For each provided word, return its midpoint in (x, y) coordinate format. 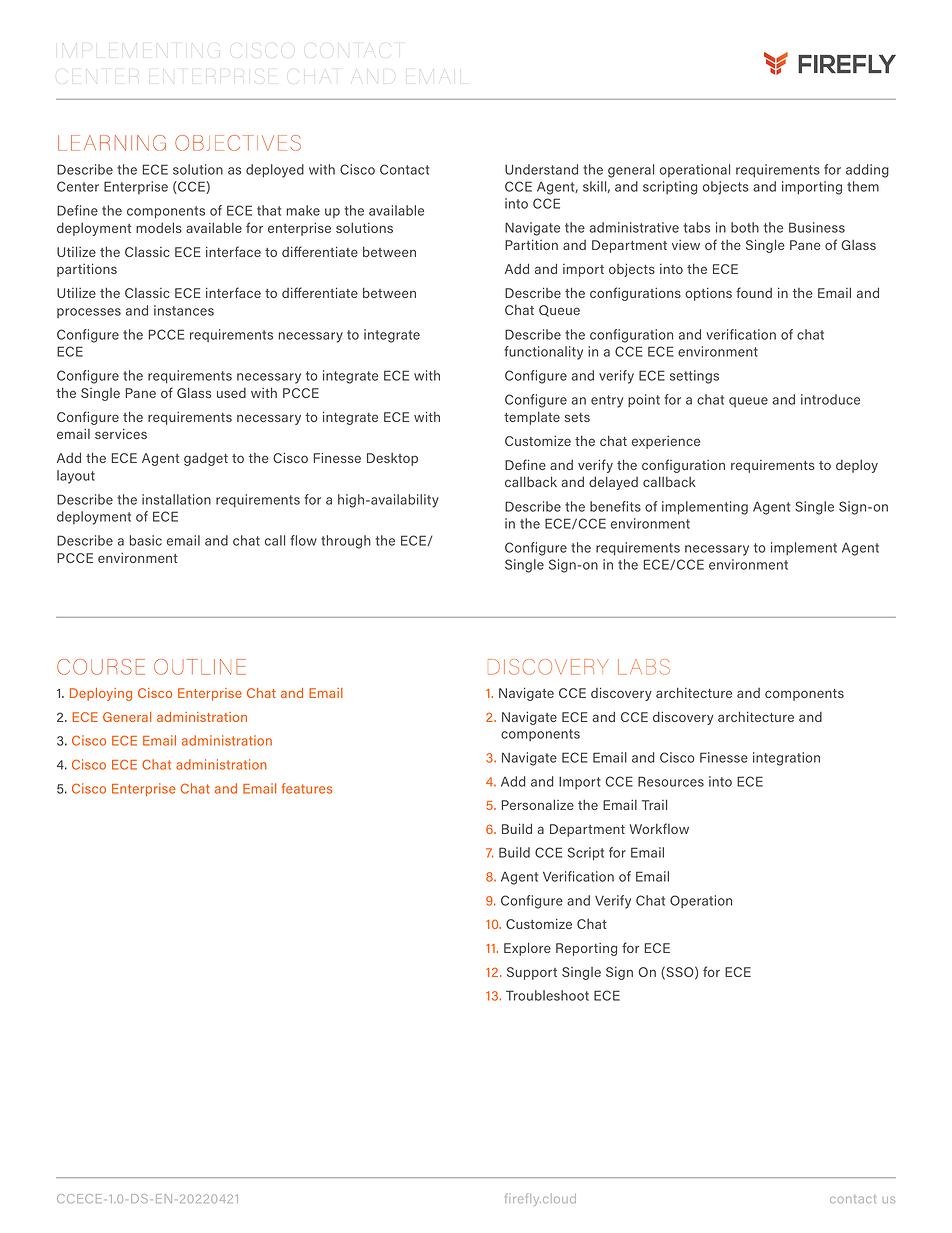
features (307, 788)
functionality (543, 353)
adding (867, 171)
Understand (541, 169)
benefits (615, 506)
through (346, 542)
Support (532, 973)
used (231, 393)
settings (694, 377)
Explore (527, 949)
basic (146, 540)
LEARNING (112, 143)
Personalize (538, 804)
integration (786, 759)
